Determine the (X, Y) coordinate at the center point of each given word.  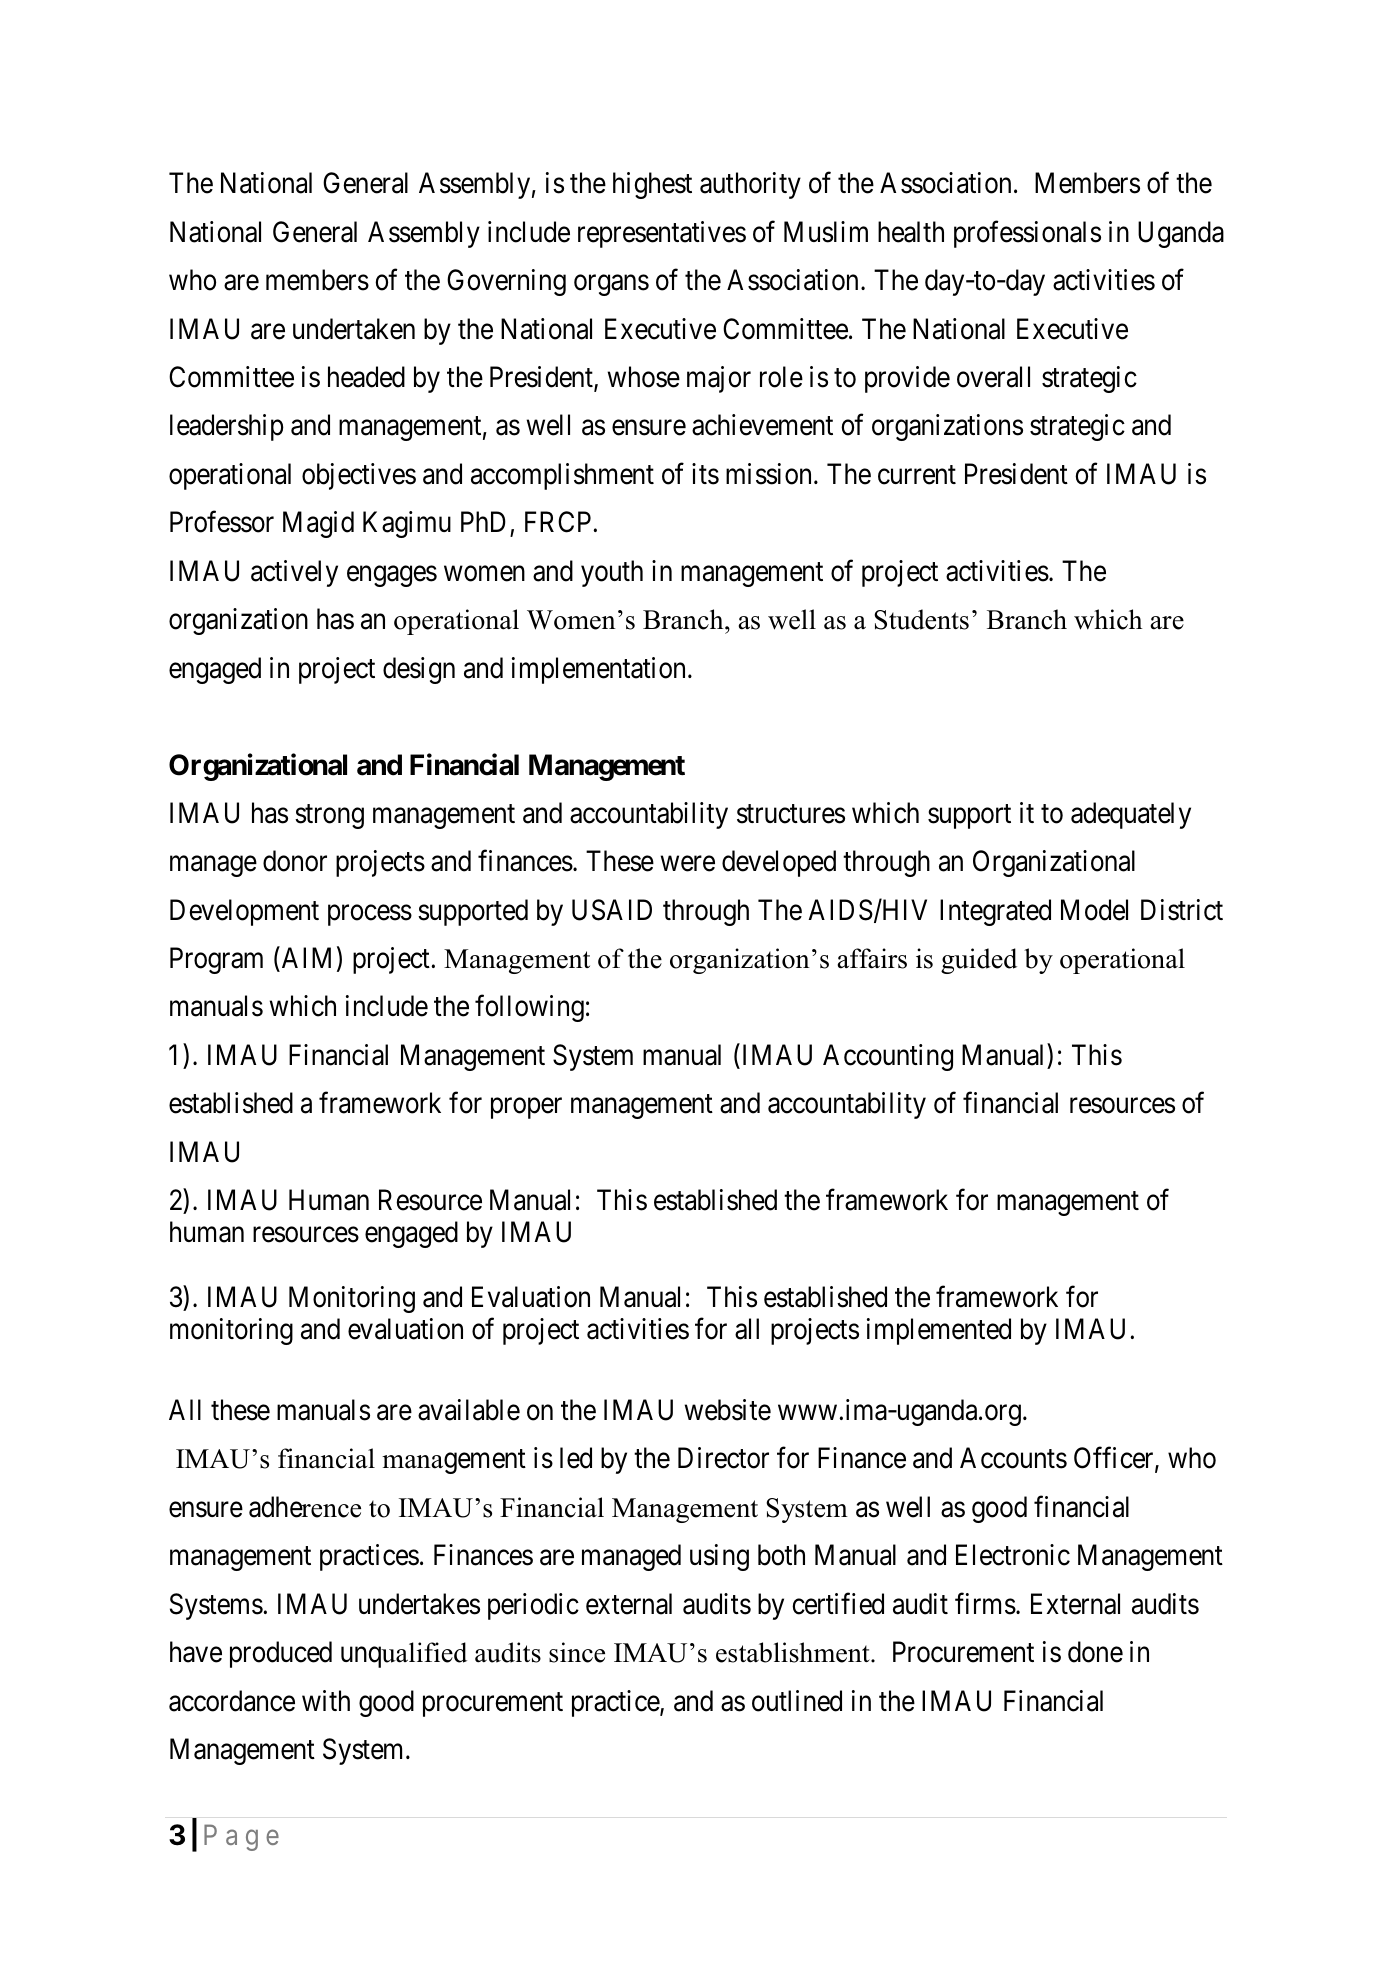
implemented (939, 1331)
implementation (600, 670)
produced (281, 1654)
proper (526, 1108)
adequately (1131, 815)
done (1095, 1652)
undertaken (354, 329)
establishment (794, 1652)
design (419, 670)
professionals (1027, 234)
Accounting (888, 1057)
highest (652, 185)
